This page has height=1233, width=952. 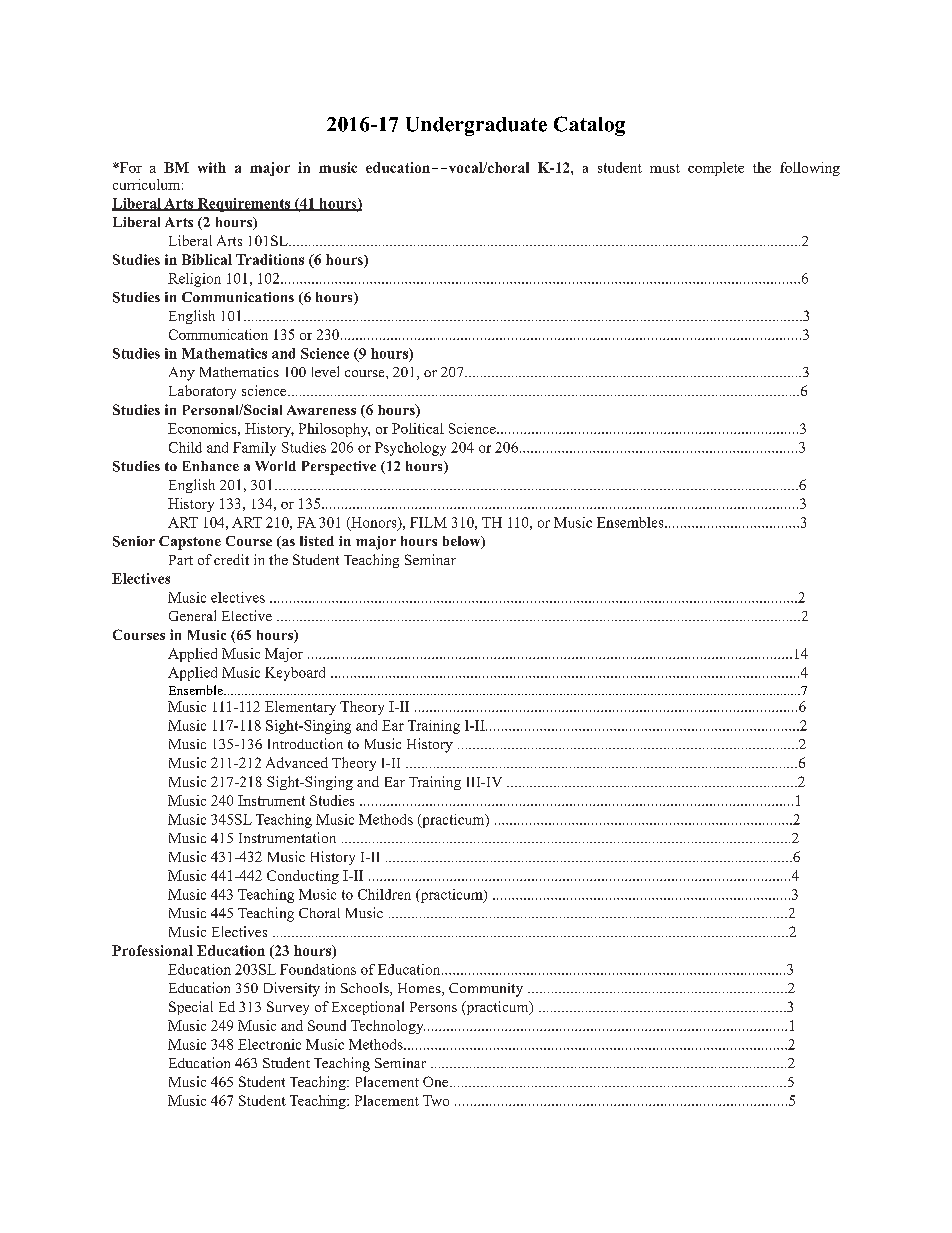 I want to click on Electronic, so click(x=269, y=1044).
